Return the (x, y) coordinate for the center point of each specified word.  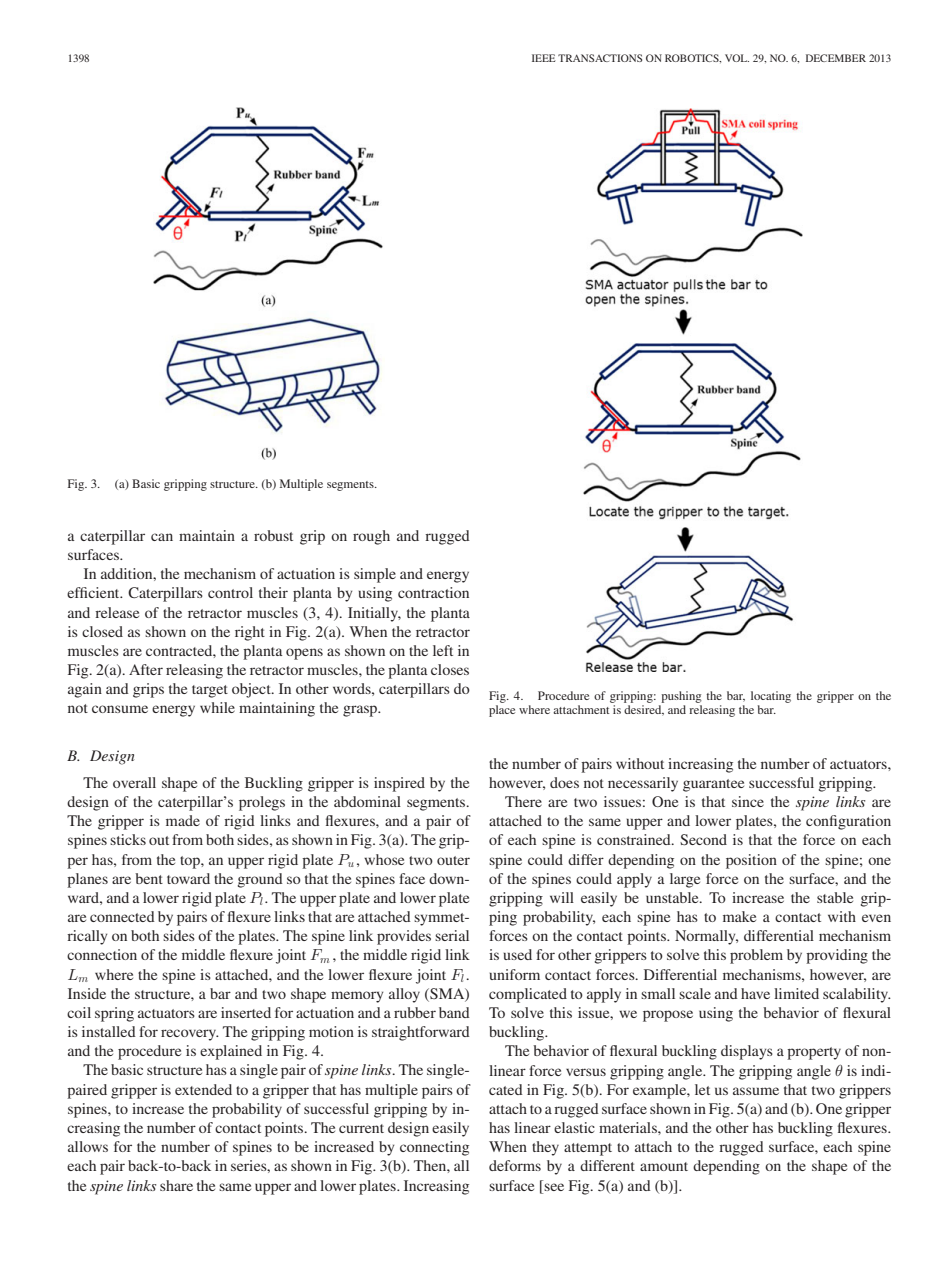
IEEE (544, 58)
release (117, 612)
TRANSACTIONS (600, 58)
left (443, 650)
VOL (737, 58)
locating (771, 697)
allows (88, 1146)
